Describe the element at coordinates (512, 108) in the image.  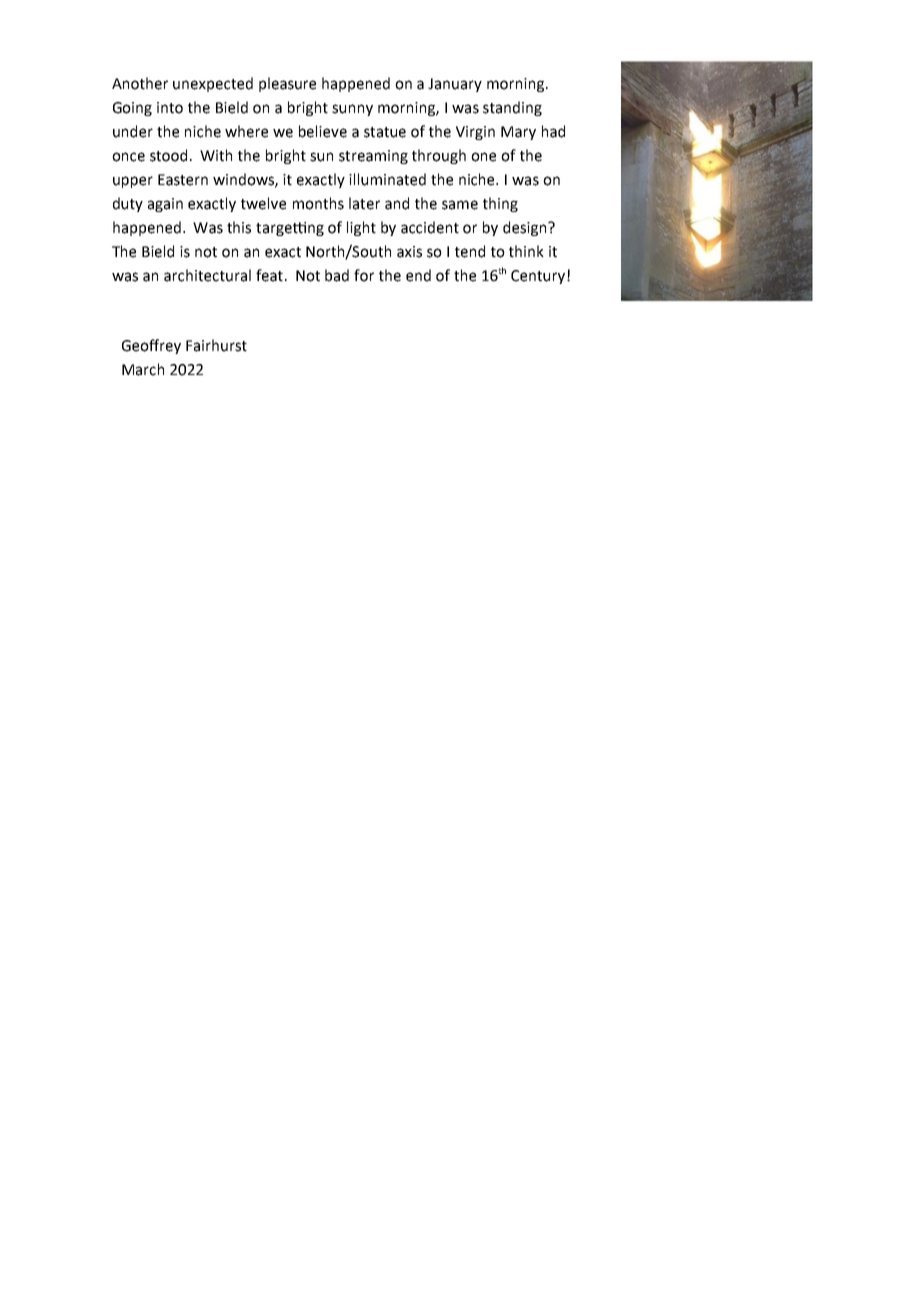
I see `standing` at that location.
